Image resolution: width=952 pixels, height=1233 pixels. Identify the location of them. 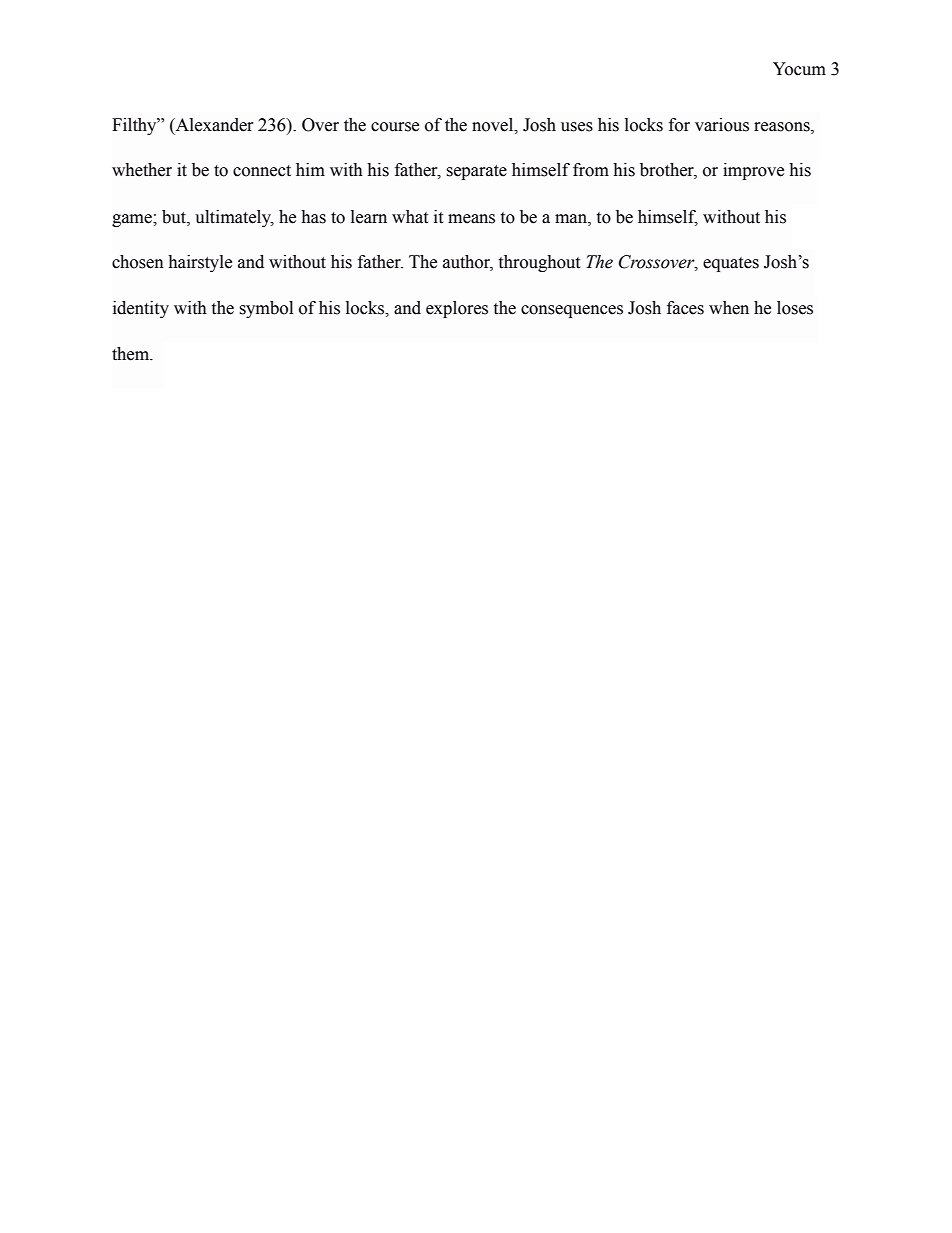
(132, 354).
